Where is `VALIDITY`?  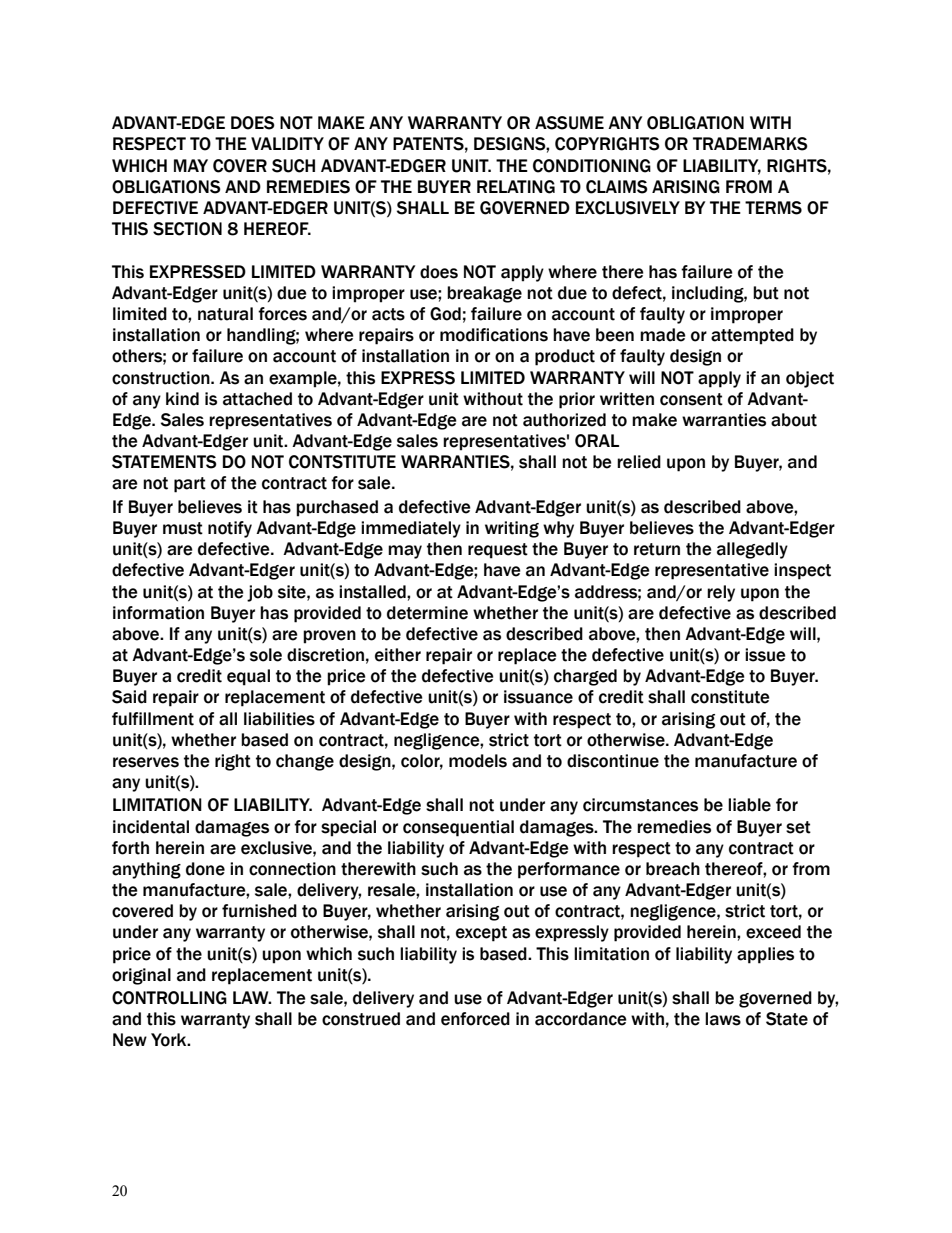
VALIDITY is located at coordinates (287, 143).
